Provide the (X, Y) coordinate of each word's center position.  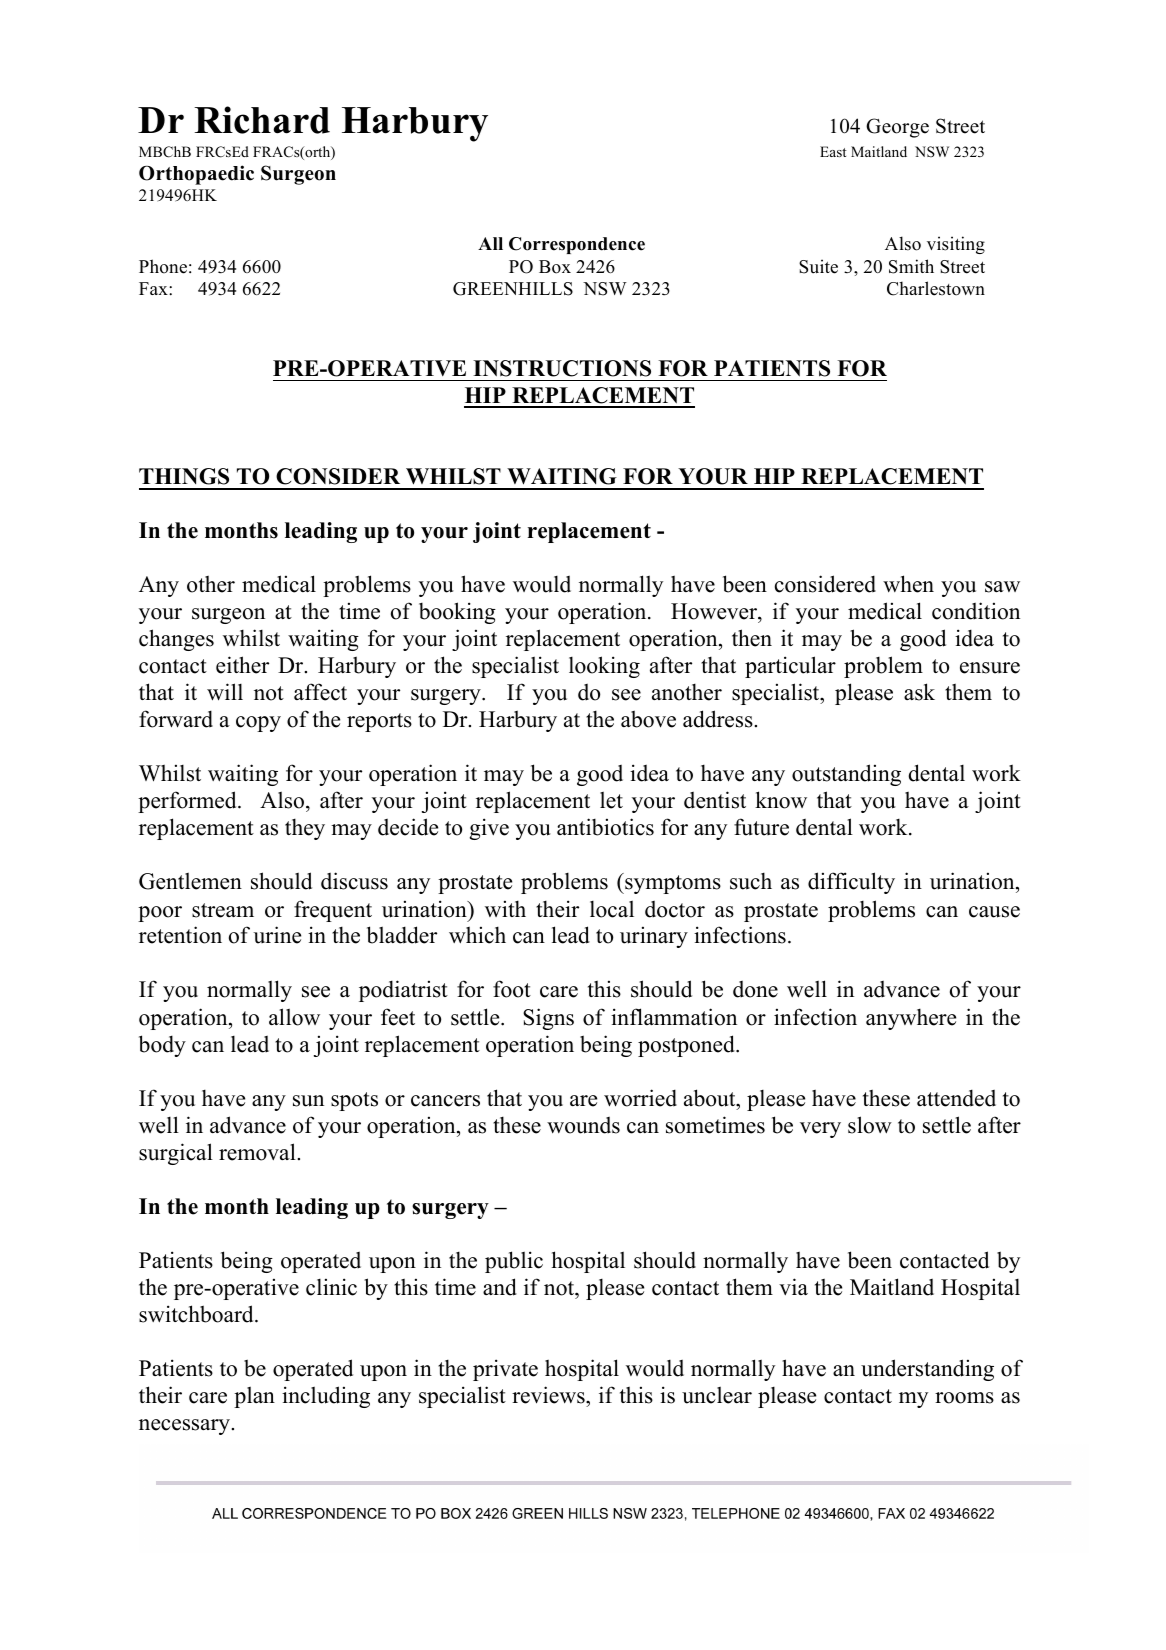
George (897, 128)
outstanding (846, 775)
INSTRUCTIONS (562, 368)
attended (956, 1098)
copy (258, 724)
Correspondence (577, 245)
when (908, 584)
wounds (583, 1125)
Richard (262, 120)
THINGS (184, 476)
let (611, 800)
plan (254, 1397)
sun (308, 1101)
